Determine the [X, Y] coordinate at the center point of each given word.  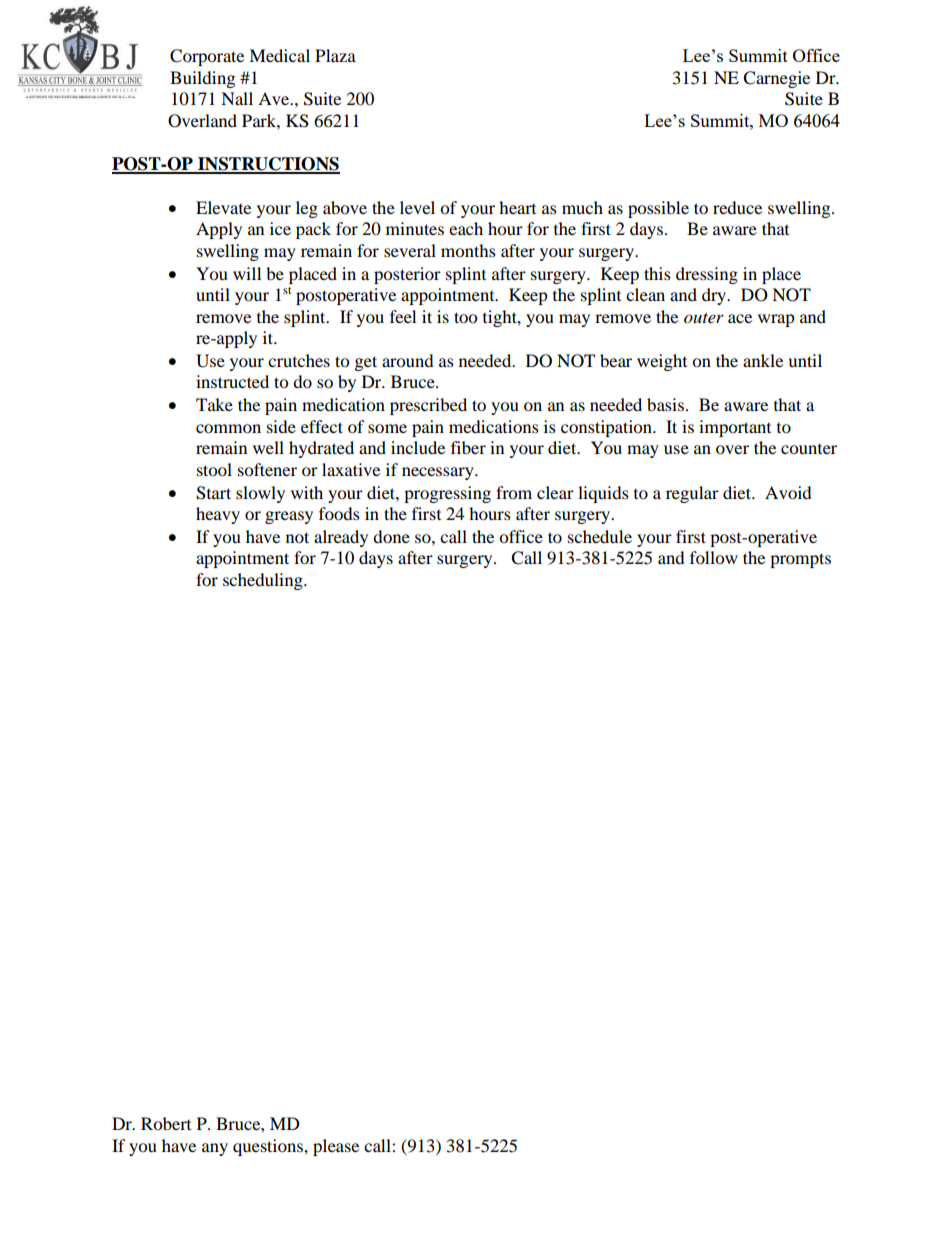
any [215, 1149]
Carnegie [776, 79]
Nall [237, 98]
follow [714, 557]
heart [517, 207]
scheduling [264, 581]
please [336, 1147]
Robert [166, 1123]
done [391, 536]
